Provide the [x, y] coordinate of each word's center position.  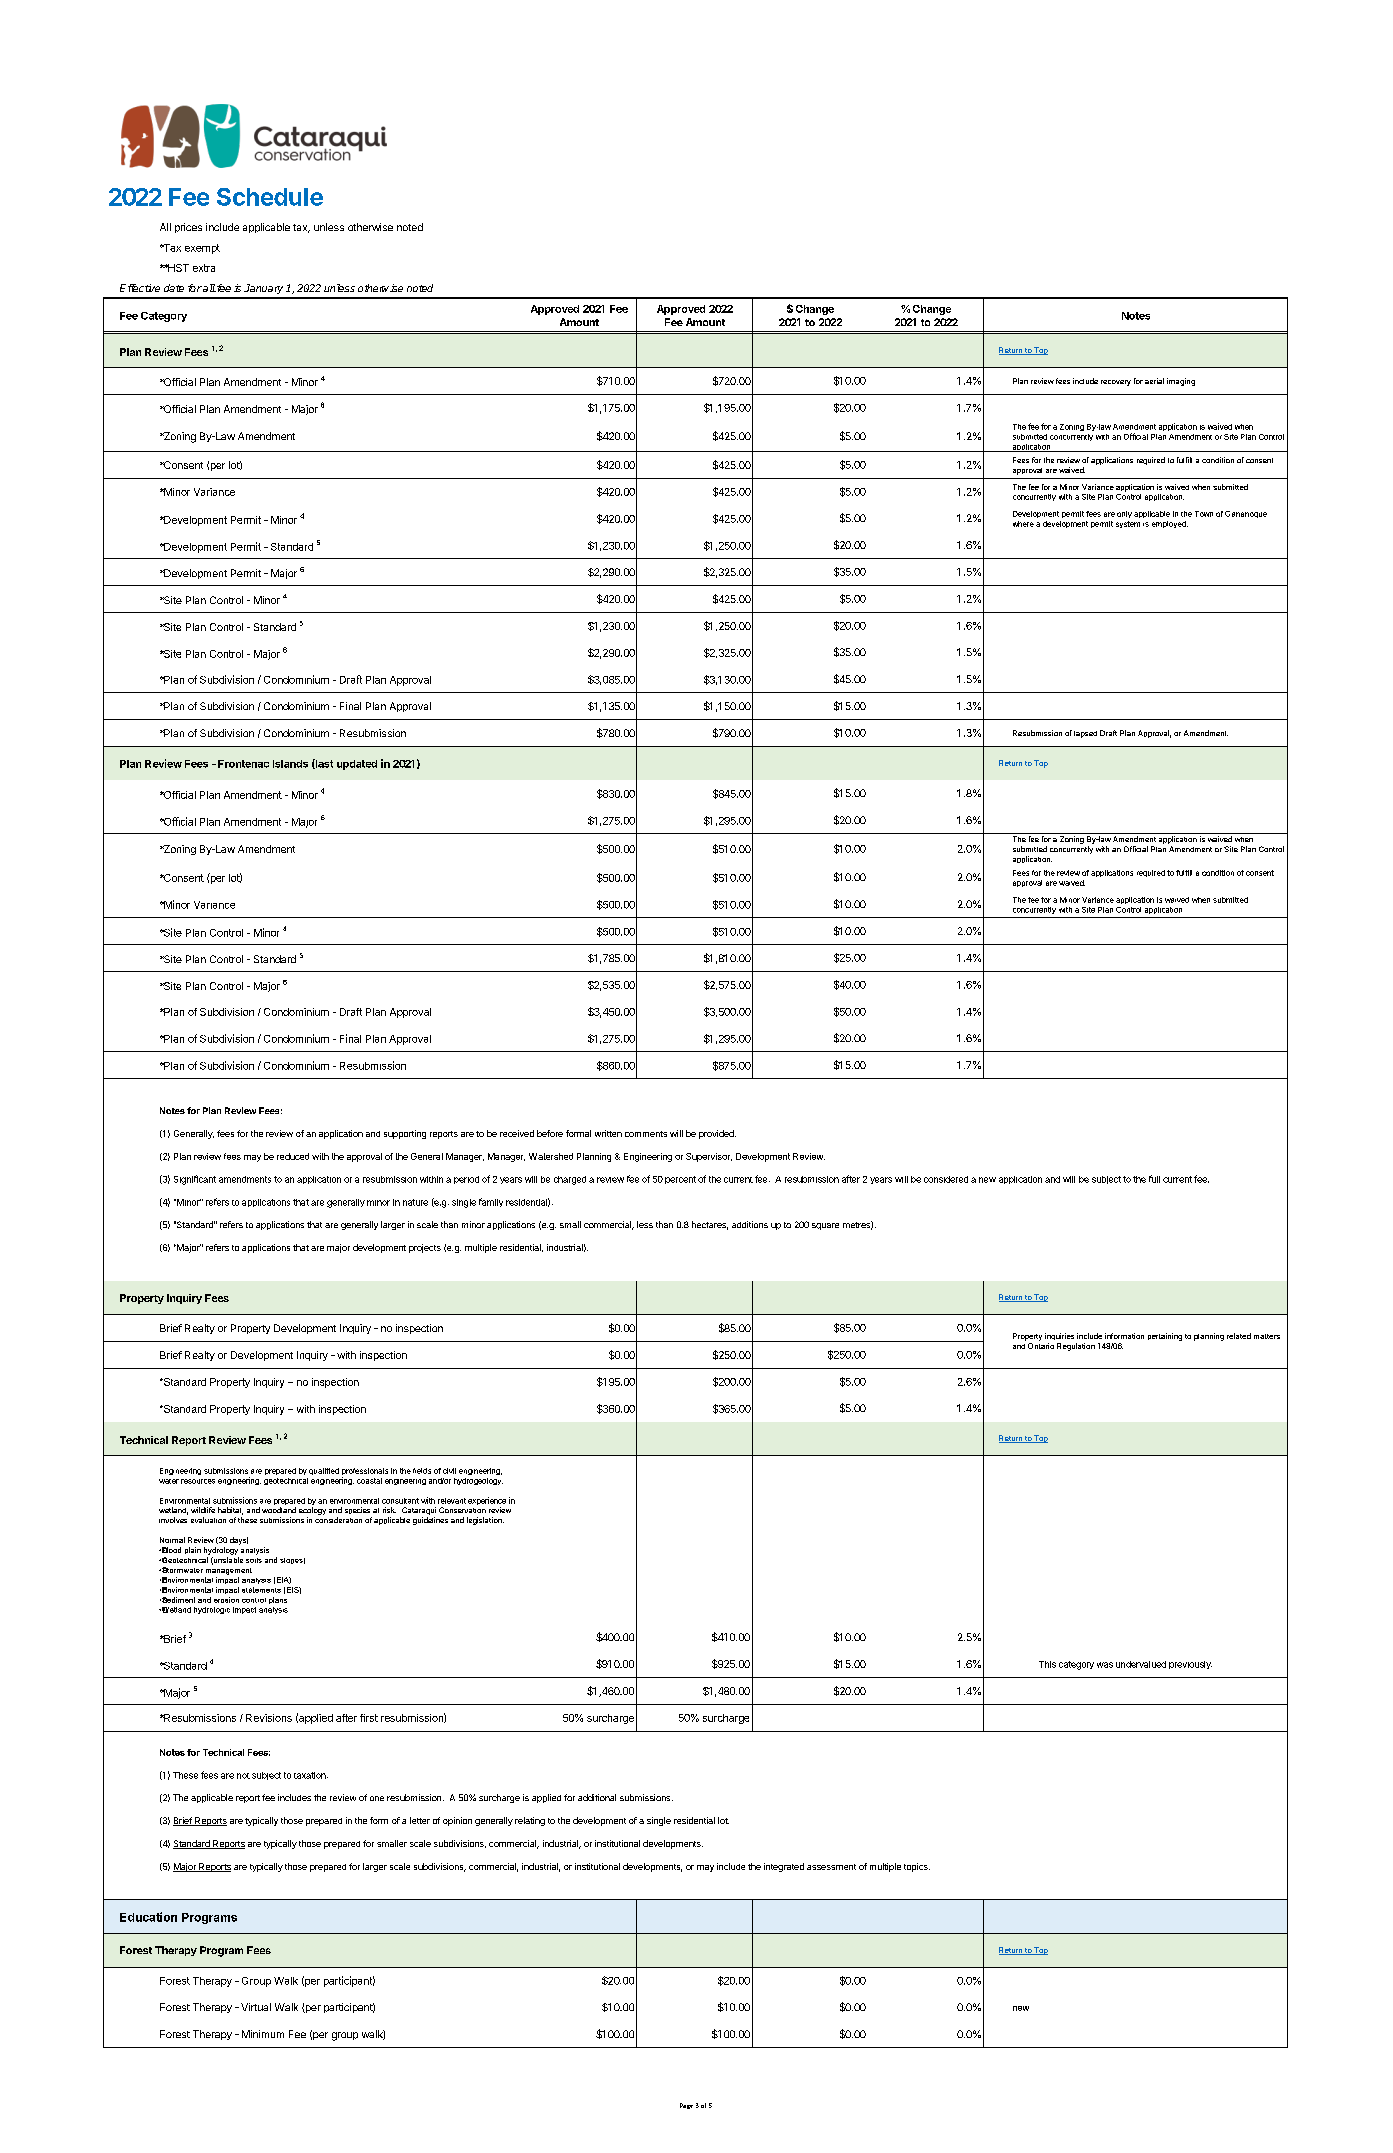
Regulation [1076, 1347]
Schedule [270, 197]
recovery [1116, 383]
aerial [1154, 381]
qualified [324, 1471]
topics [917, 1867]
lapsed [1085, 734]
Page [686, 2106]
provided [717, 1134]
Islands [290, 764]
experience [487, 1502]
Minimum [263, 2034]
